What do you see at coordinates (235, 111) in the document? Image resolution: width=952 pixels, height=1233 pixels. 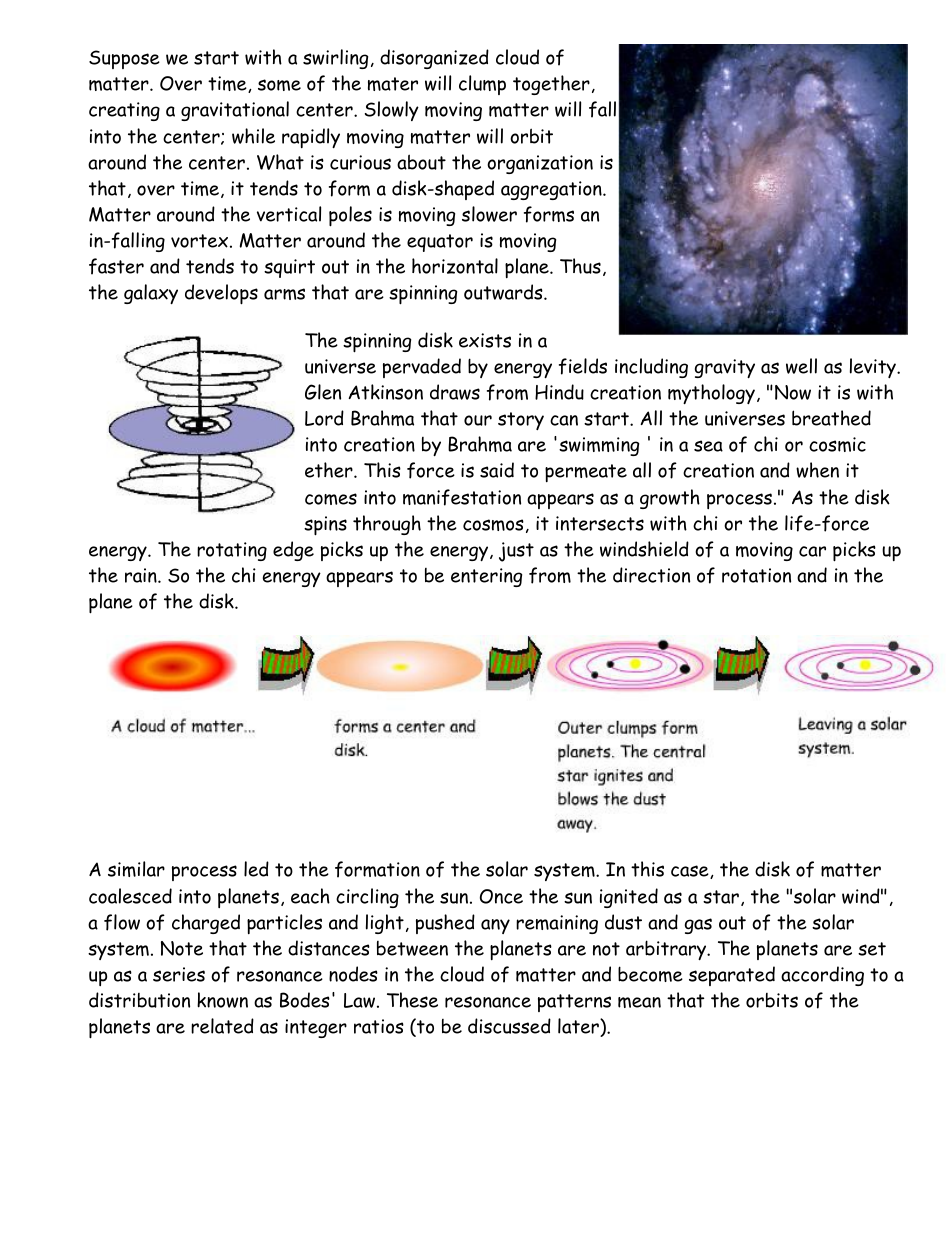 I see `gravitational` at bounding box center [235, 111].
